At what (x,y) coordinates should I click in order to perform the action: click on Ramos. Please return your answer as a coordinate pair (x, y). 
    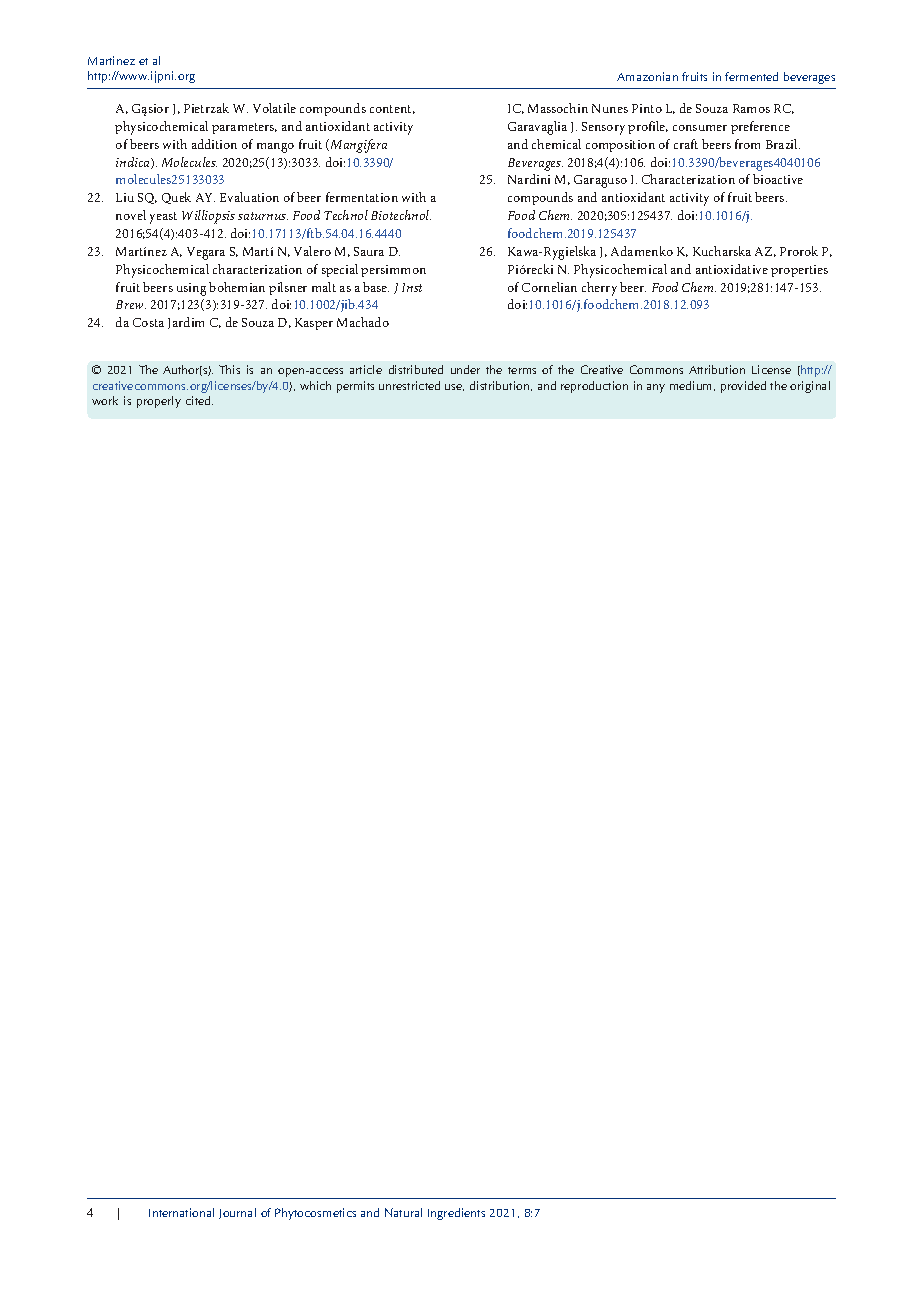
    Looking at the image, I should click on (751, 108).
